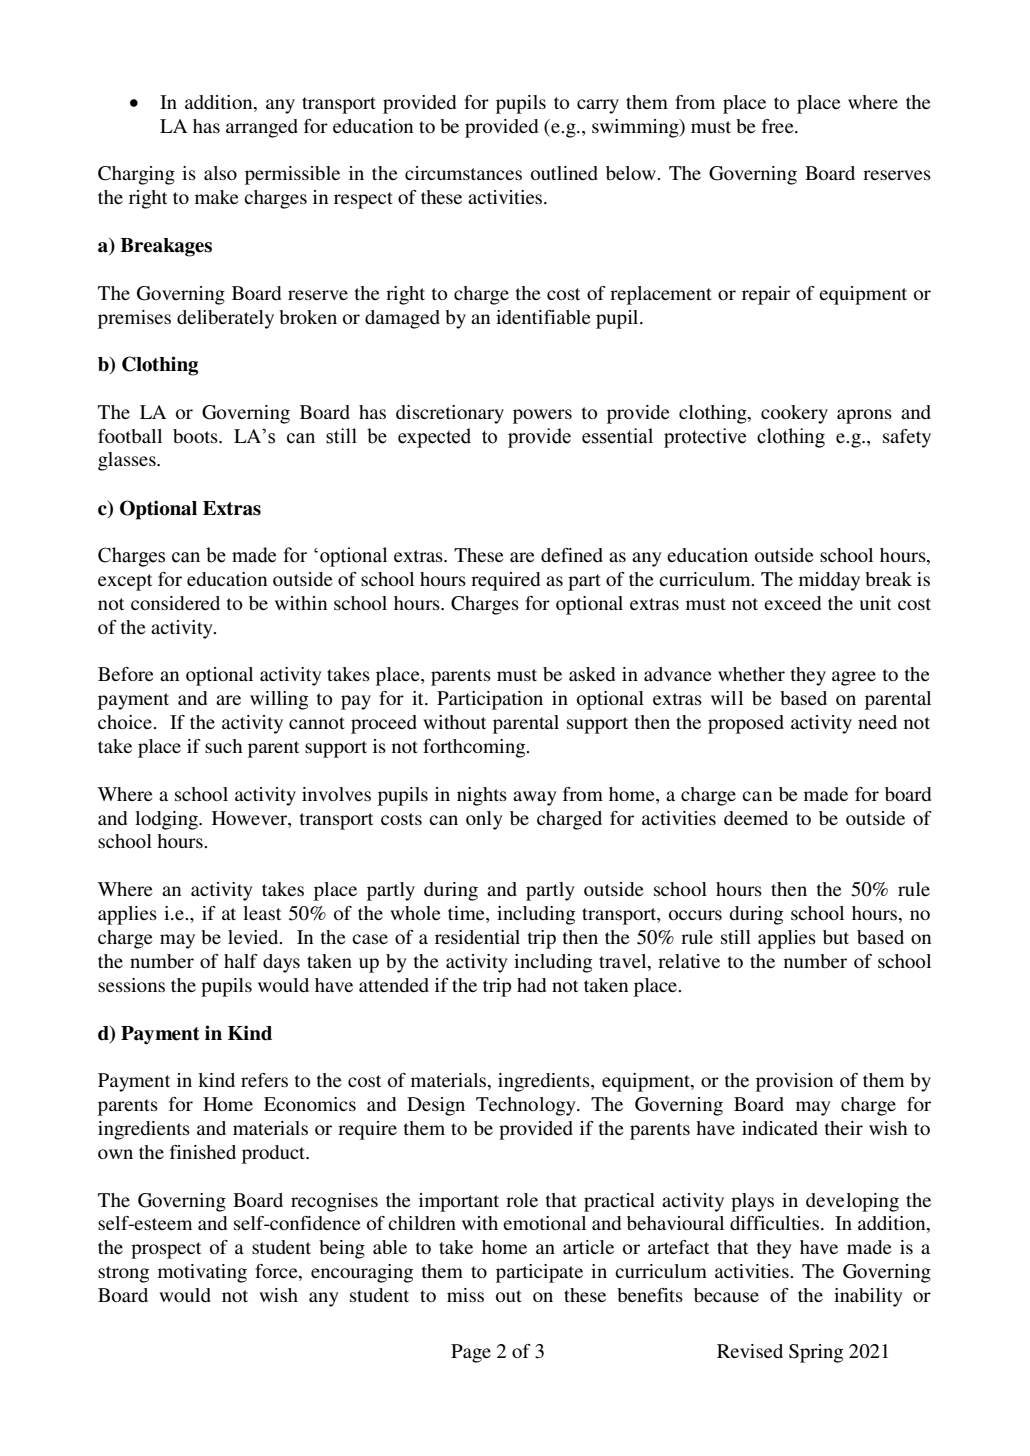 This document has height=1456, width=1030. Describe the element at coordinates (475, 748) in the document. I see `forthcoming` at that location.
